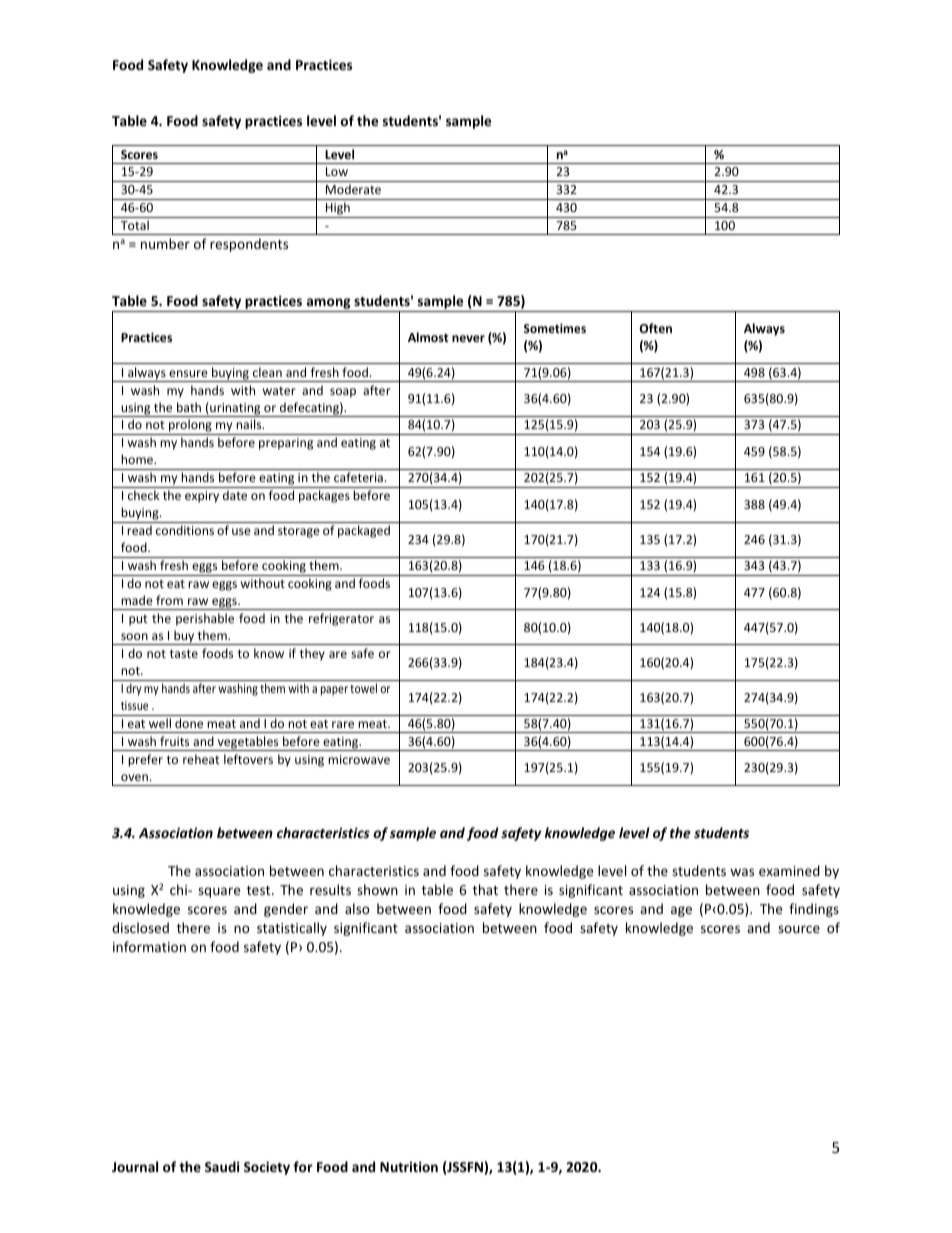  I want to click on cafeteria, so click(358, 477).
